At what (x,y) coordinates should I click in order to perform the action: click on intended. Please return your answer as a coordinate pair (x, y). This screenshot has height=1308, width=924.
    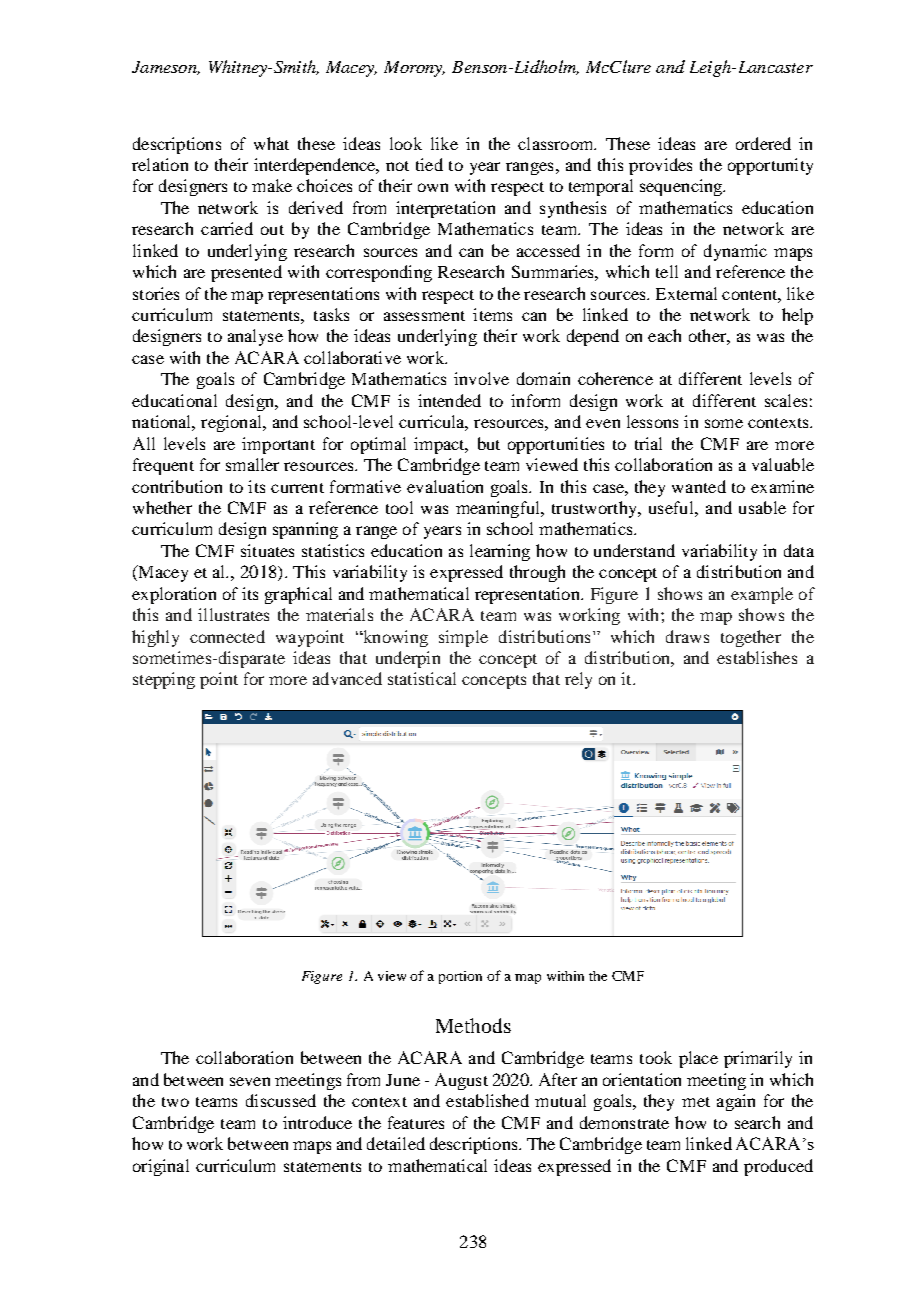
    Looking at the image, I should click on (449, 400).
